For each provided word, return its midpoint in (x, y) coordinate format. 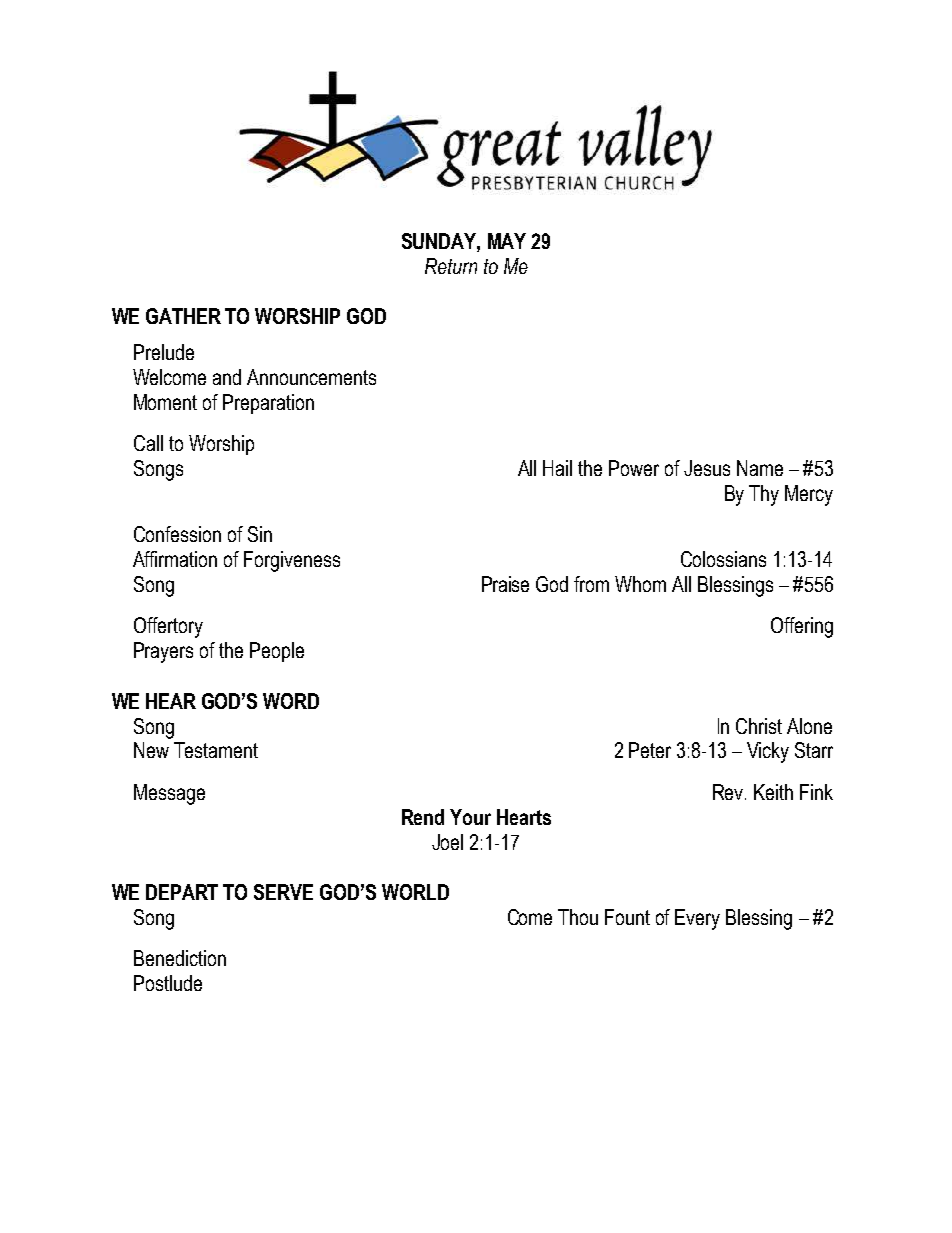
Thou (578, 917)
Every (697, 919)
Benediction (180, 958)
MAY (507, 241)
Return (451, 266)
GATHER (183, 316)
